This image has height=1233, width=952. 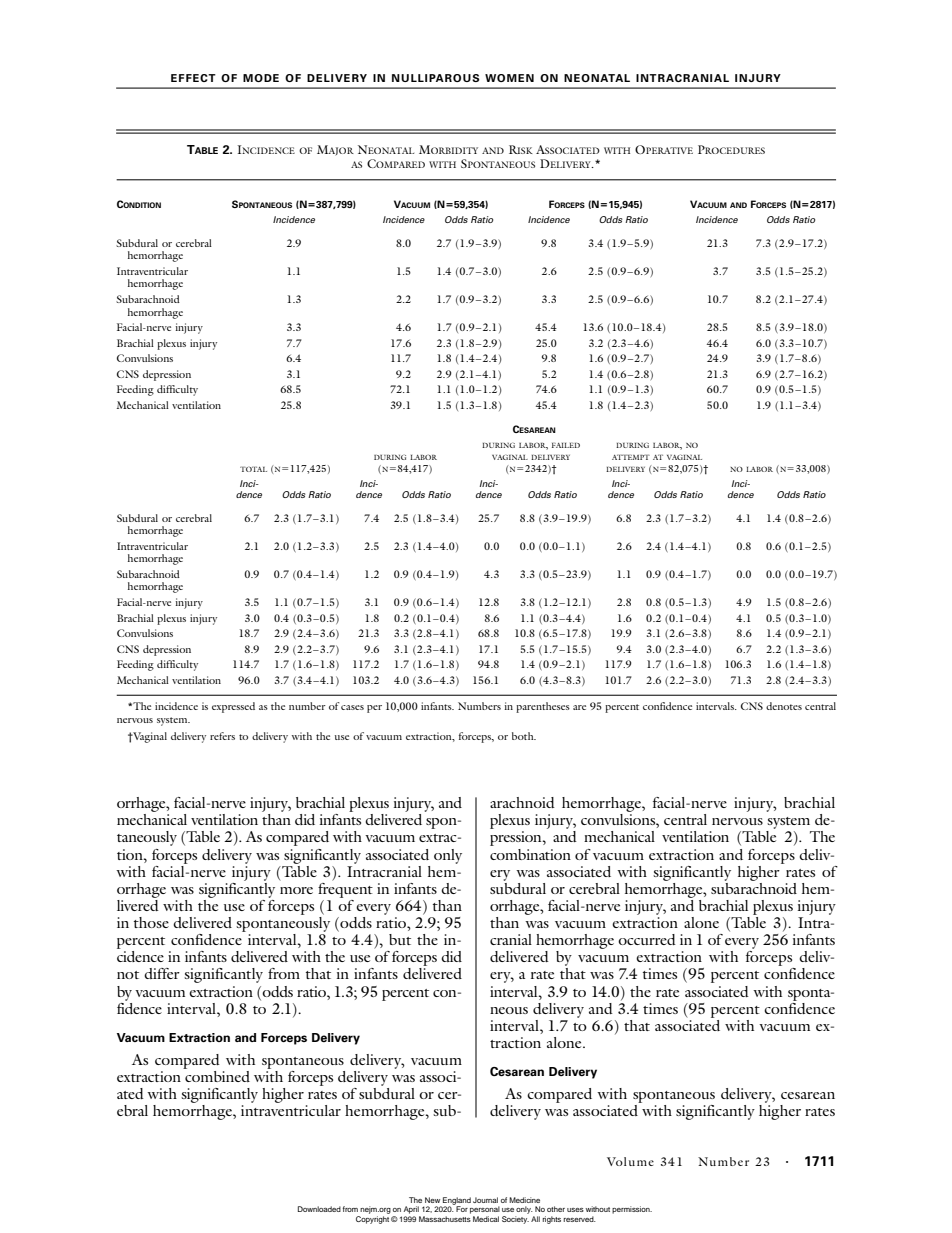 What do you see at coordinates (345, 889) in the image?
I see `frequent` at bounding box center [345, 889].
